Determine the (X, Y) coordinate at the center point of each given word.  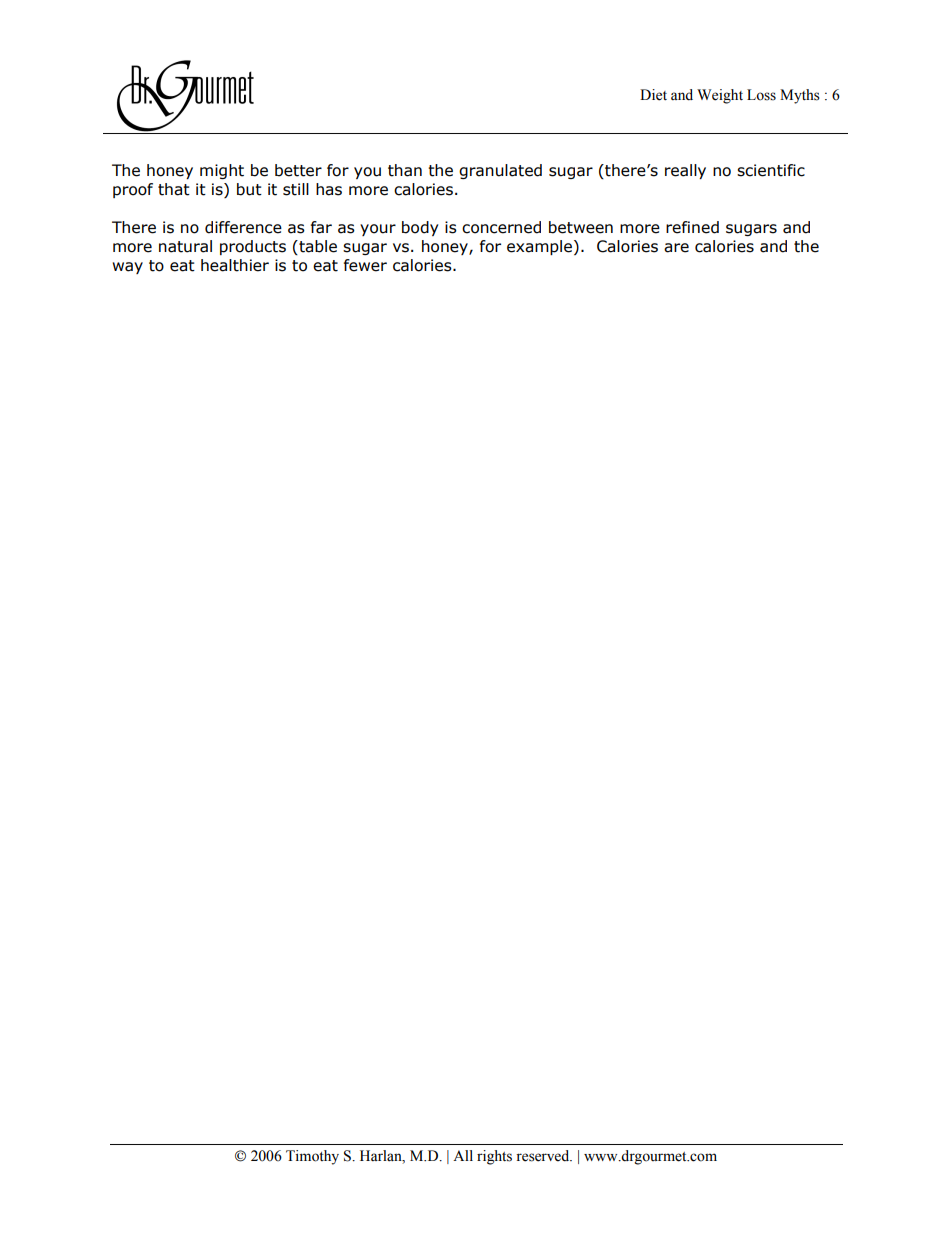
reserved (544, 1156)
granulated (500, 171)
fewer (365, 265)
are (676, 248)
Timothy (312, 1157)
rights (494, 1157)
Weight (720, 96)
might (222, 171)
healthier (235, 265)
